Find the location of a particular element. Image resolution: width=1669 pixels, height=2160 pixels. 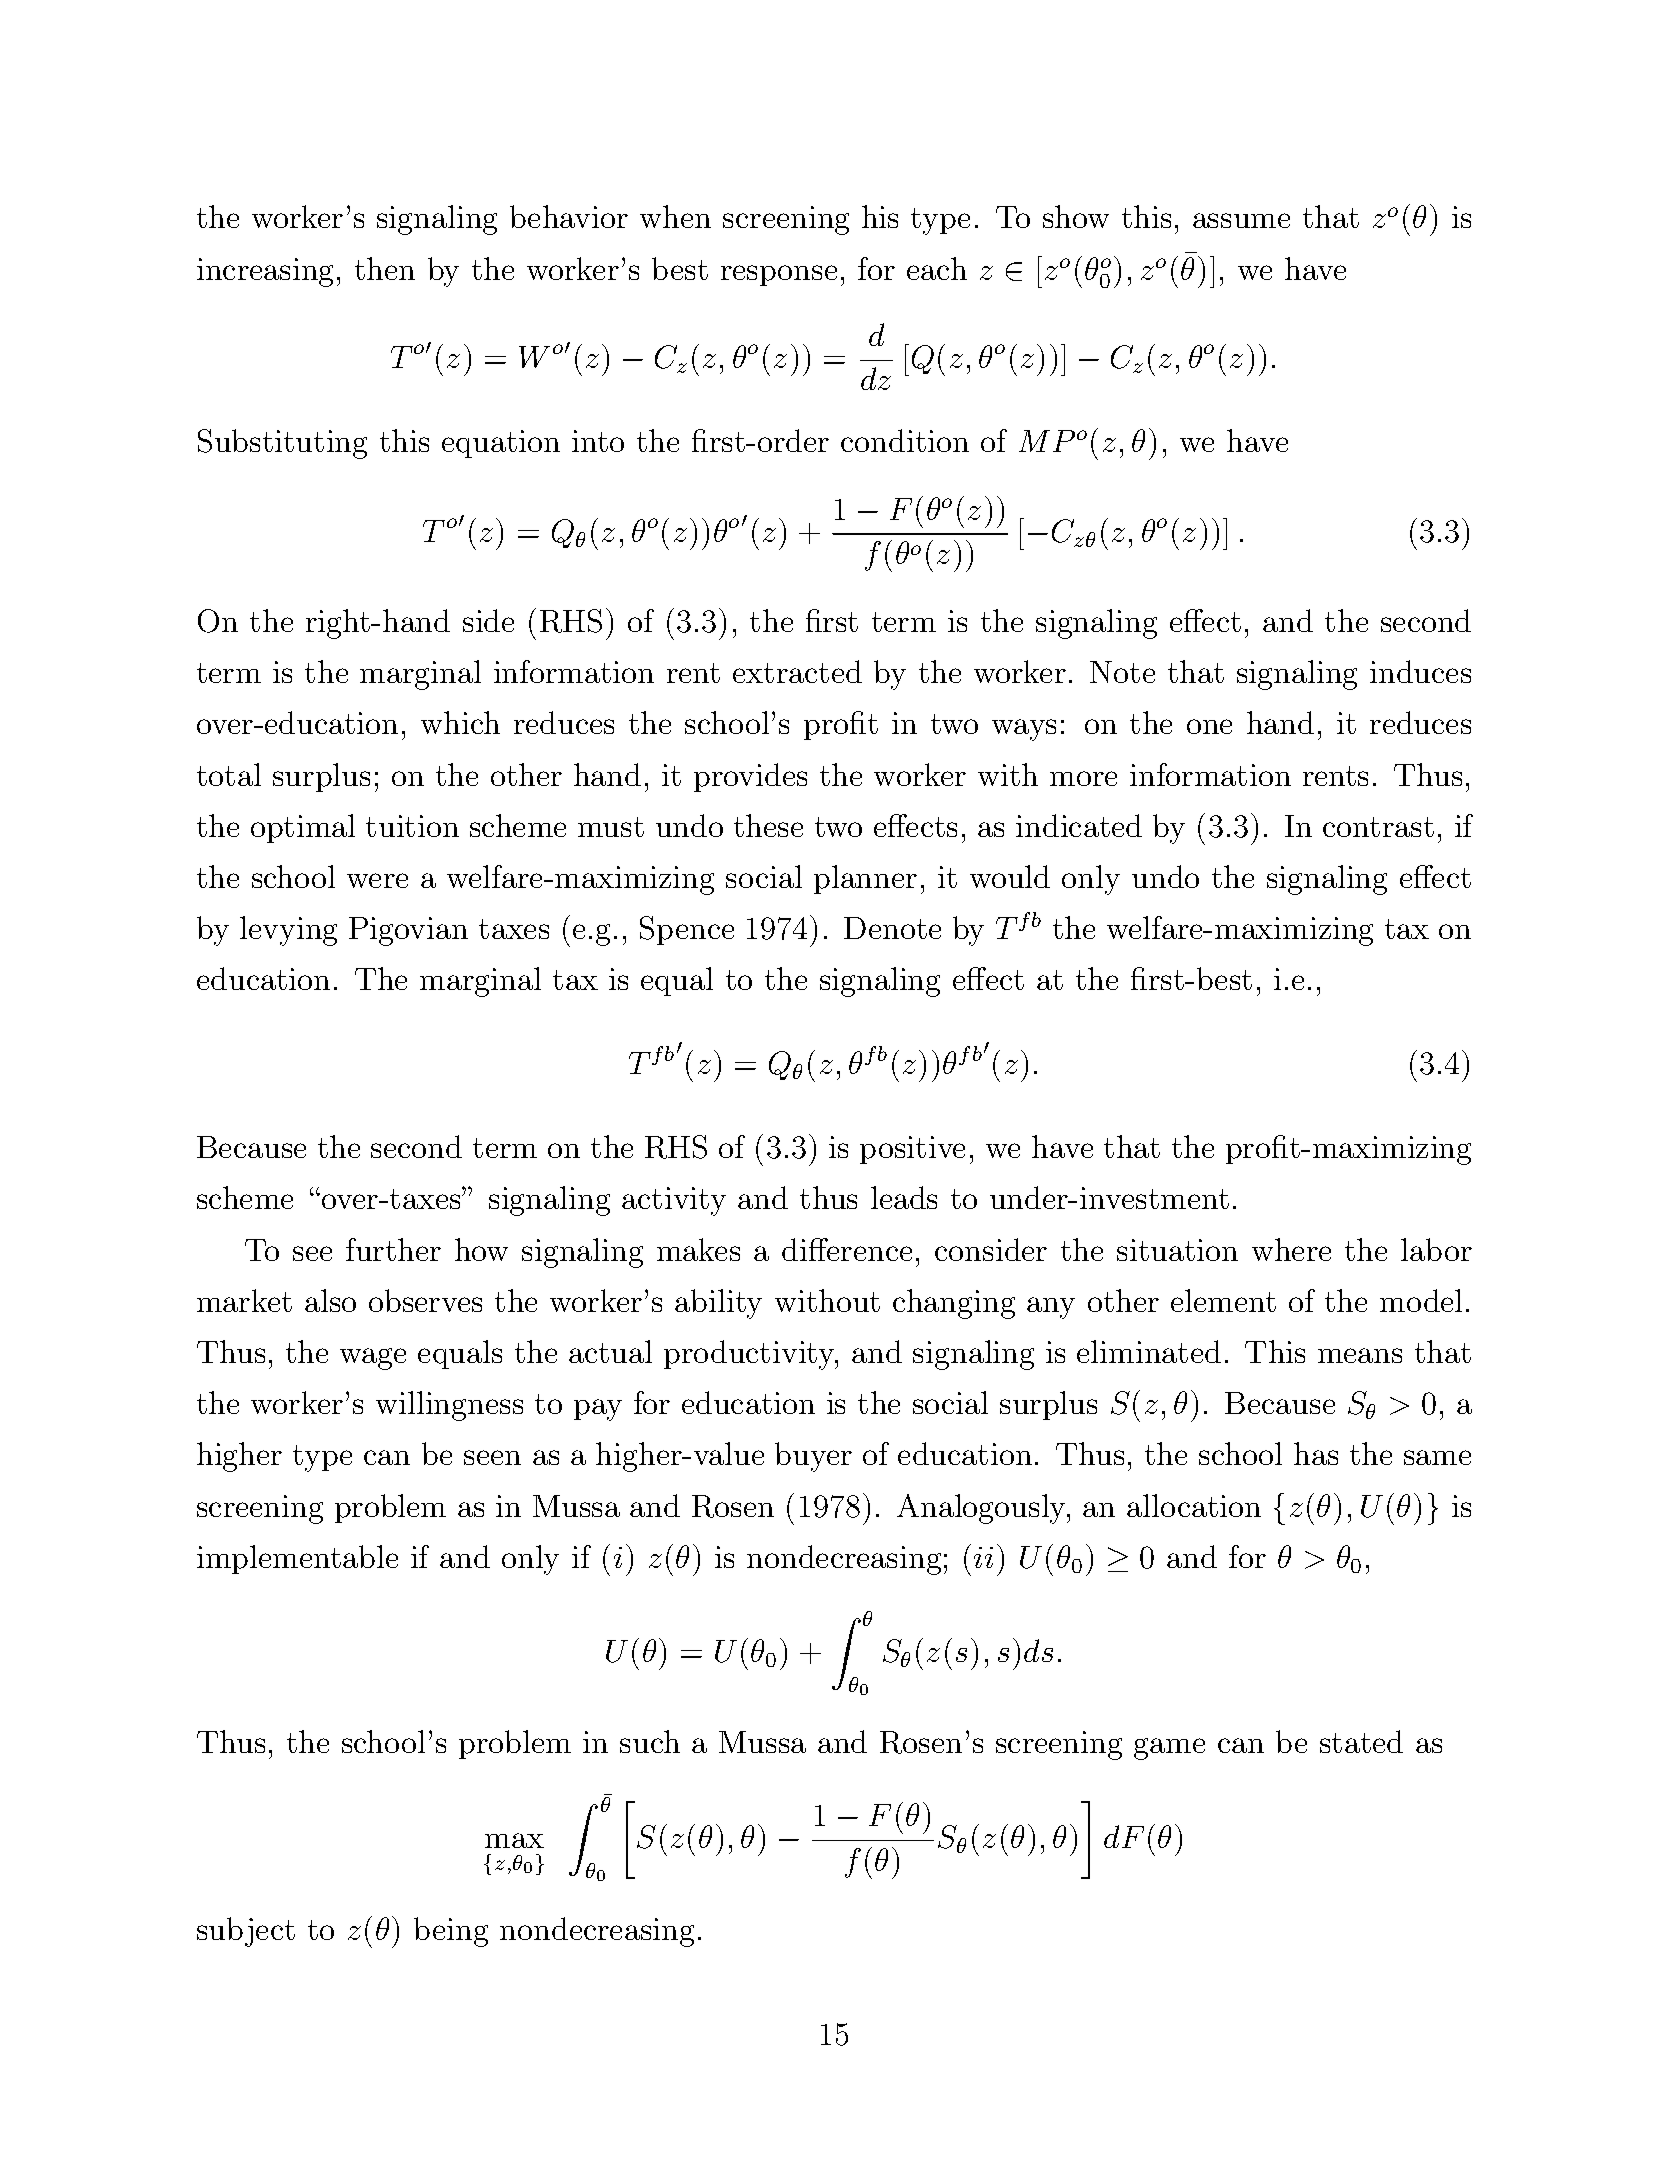

productivity is located at coordinates (750, 1355).
